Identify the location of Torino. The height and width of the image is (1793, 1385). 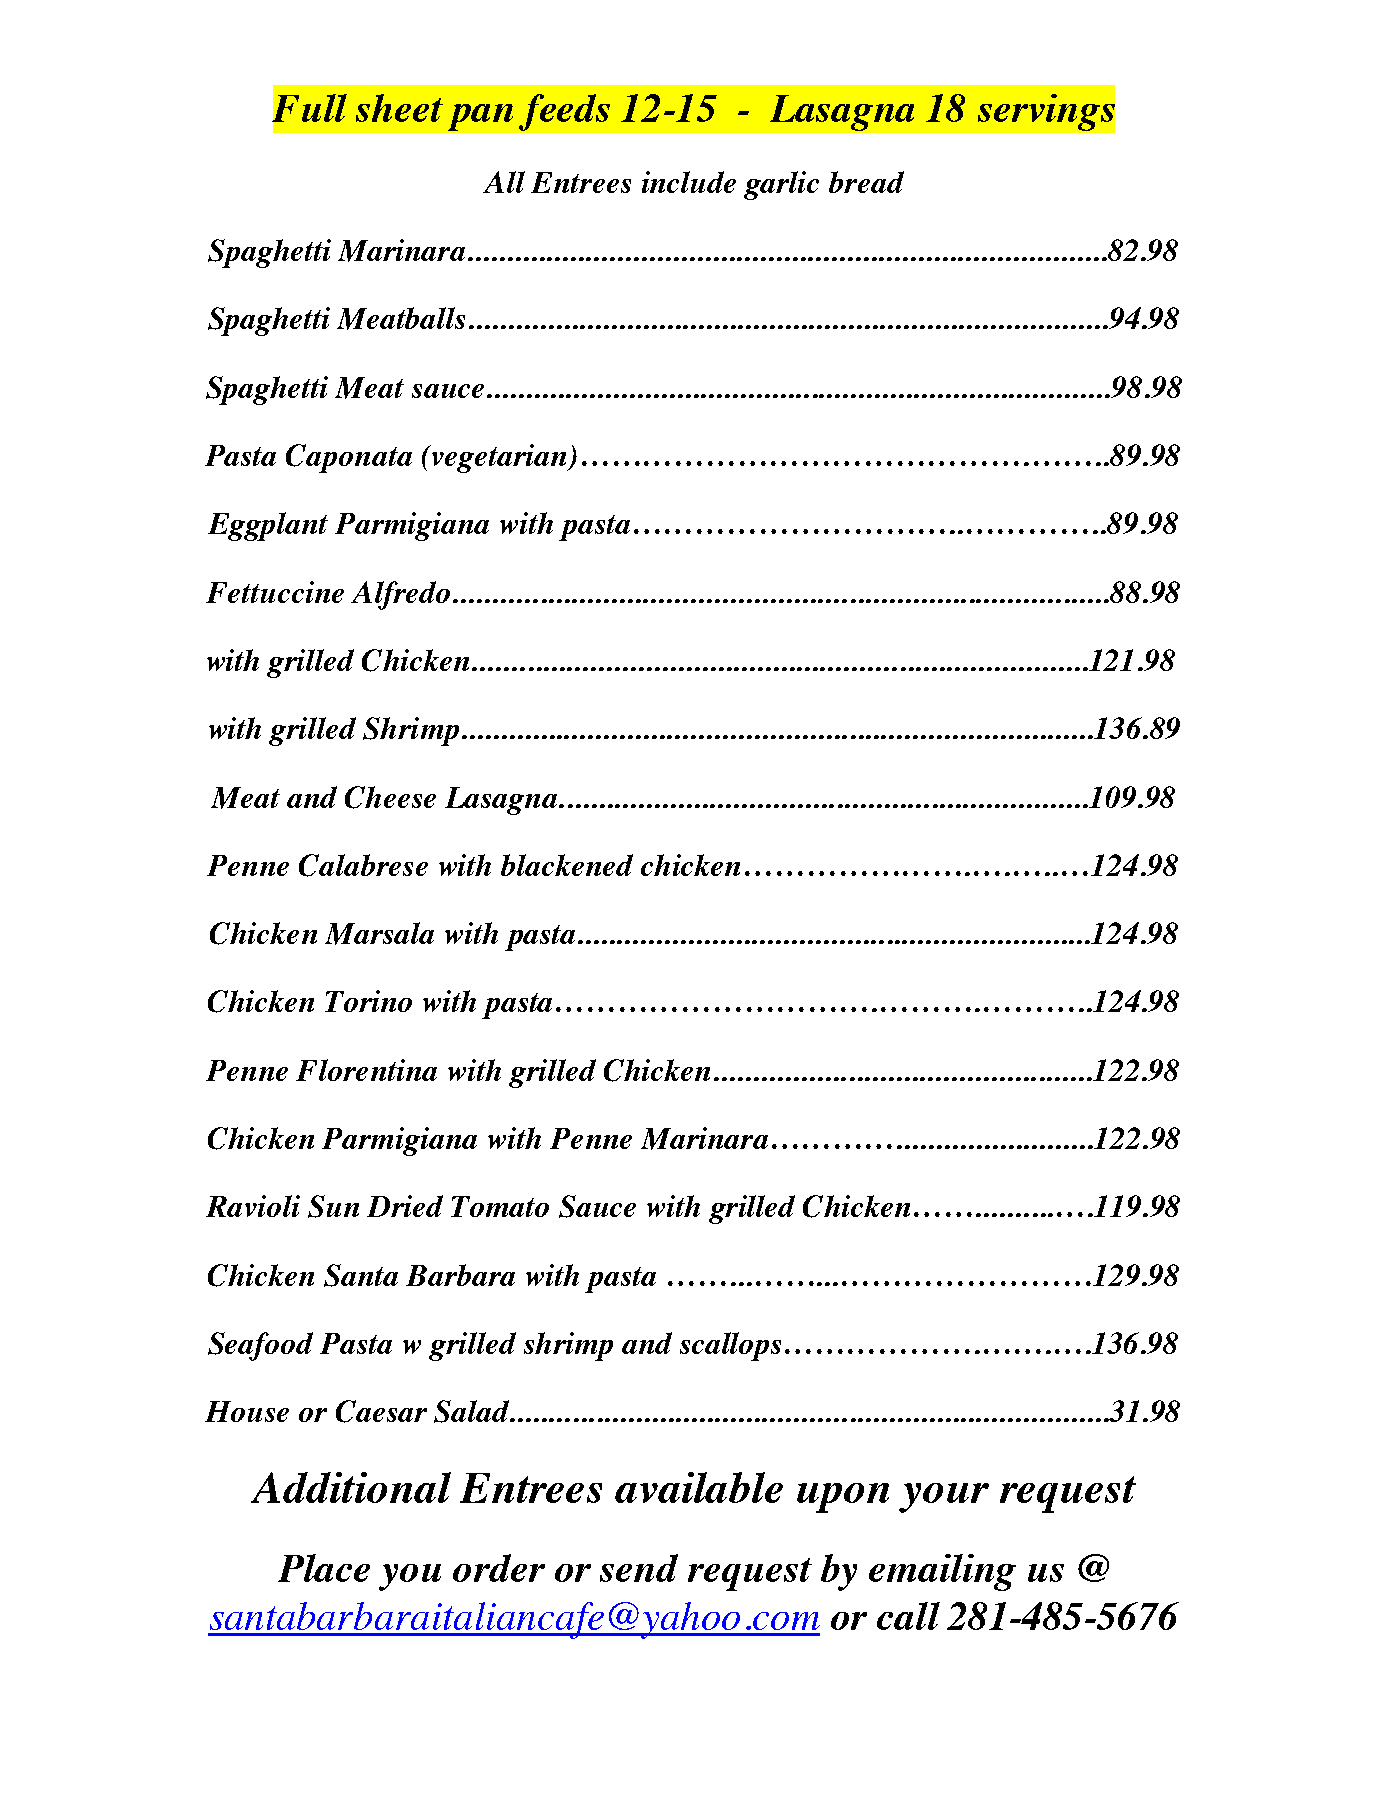
(368, 1001).
